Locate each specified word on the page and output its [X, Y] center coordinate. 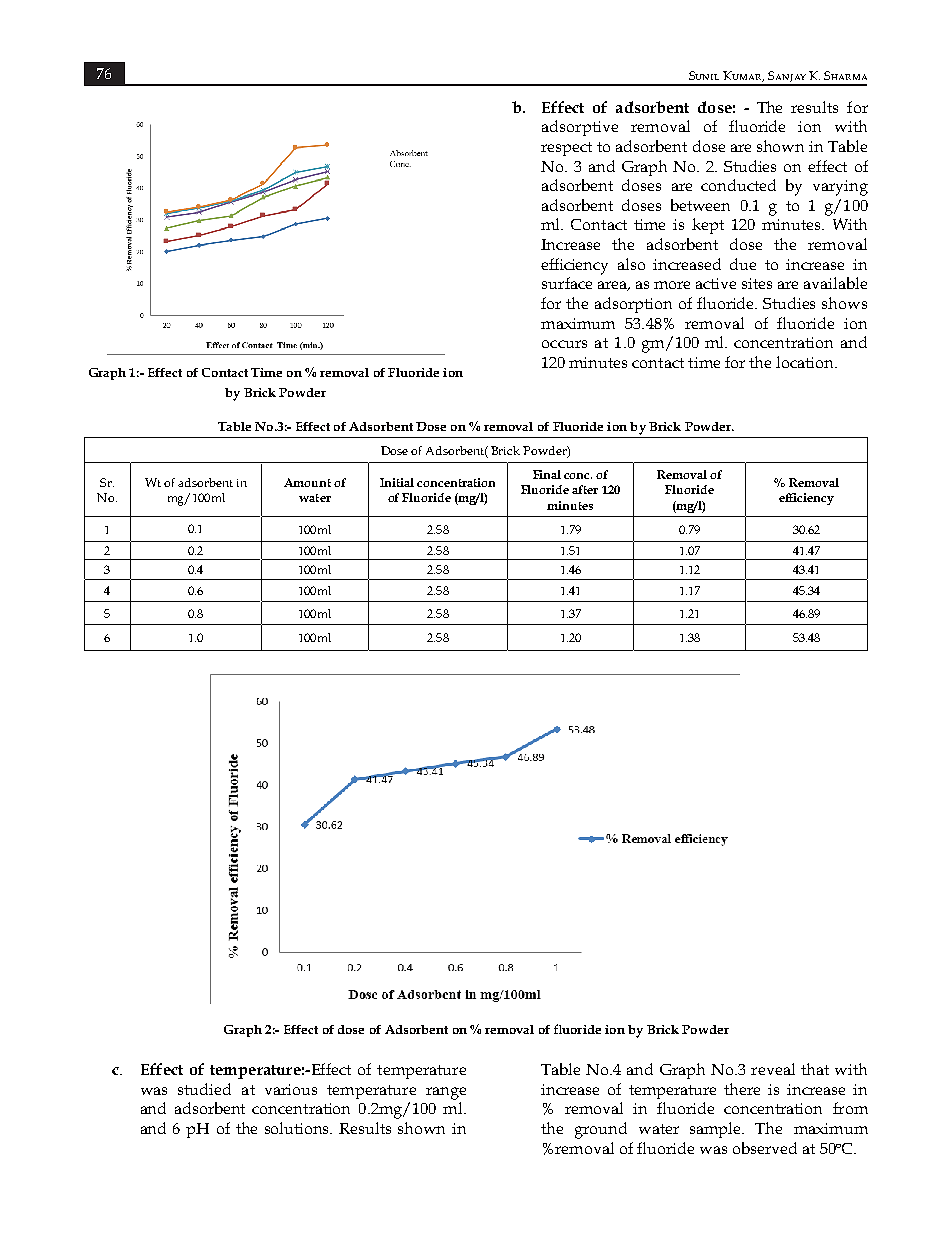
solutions [298, 1128]
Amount [307, 482]
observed [765, 1148]
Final [547, 474]
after [585, 489]
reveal [773, 1069]
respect [566, 149]
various [291, 1089]
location [806, 362]
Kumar [743, 76]
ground [601, 1130]
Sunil [704, 75]
